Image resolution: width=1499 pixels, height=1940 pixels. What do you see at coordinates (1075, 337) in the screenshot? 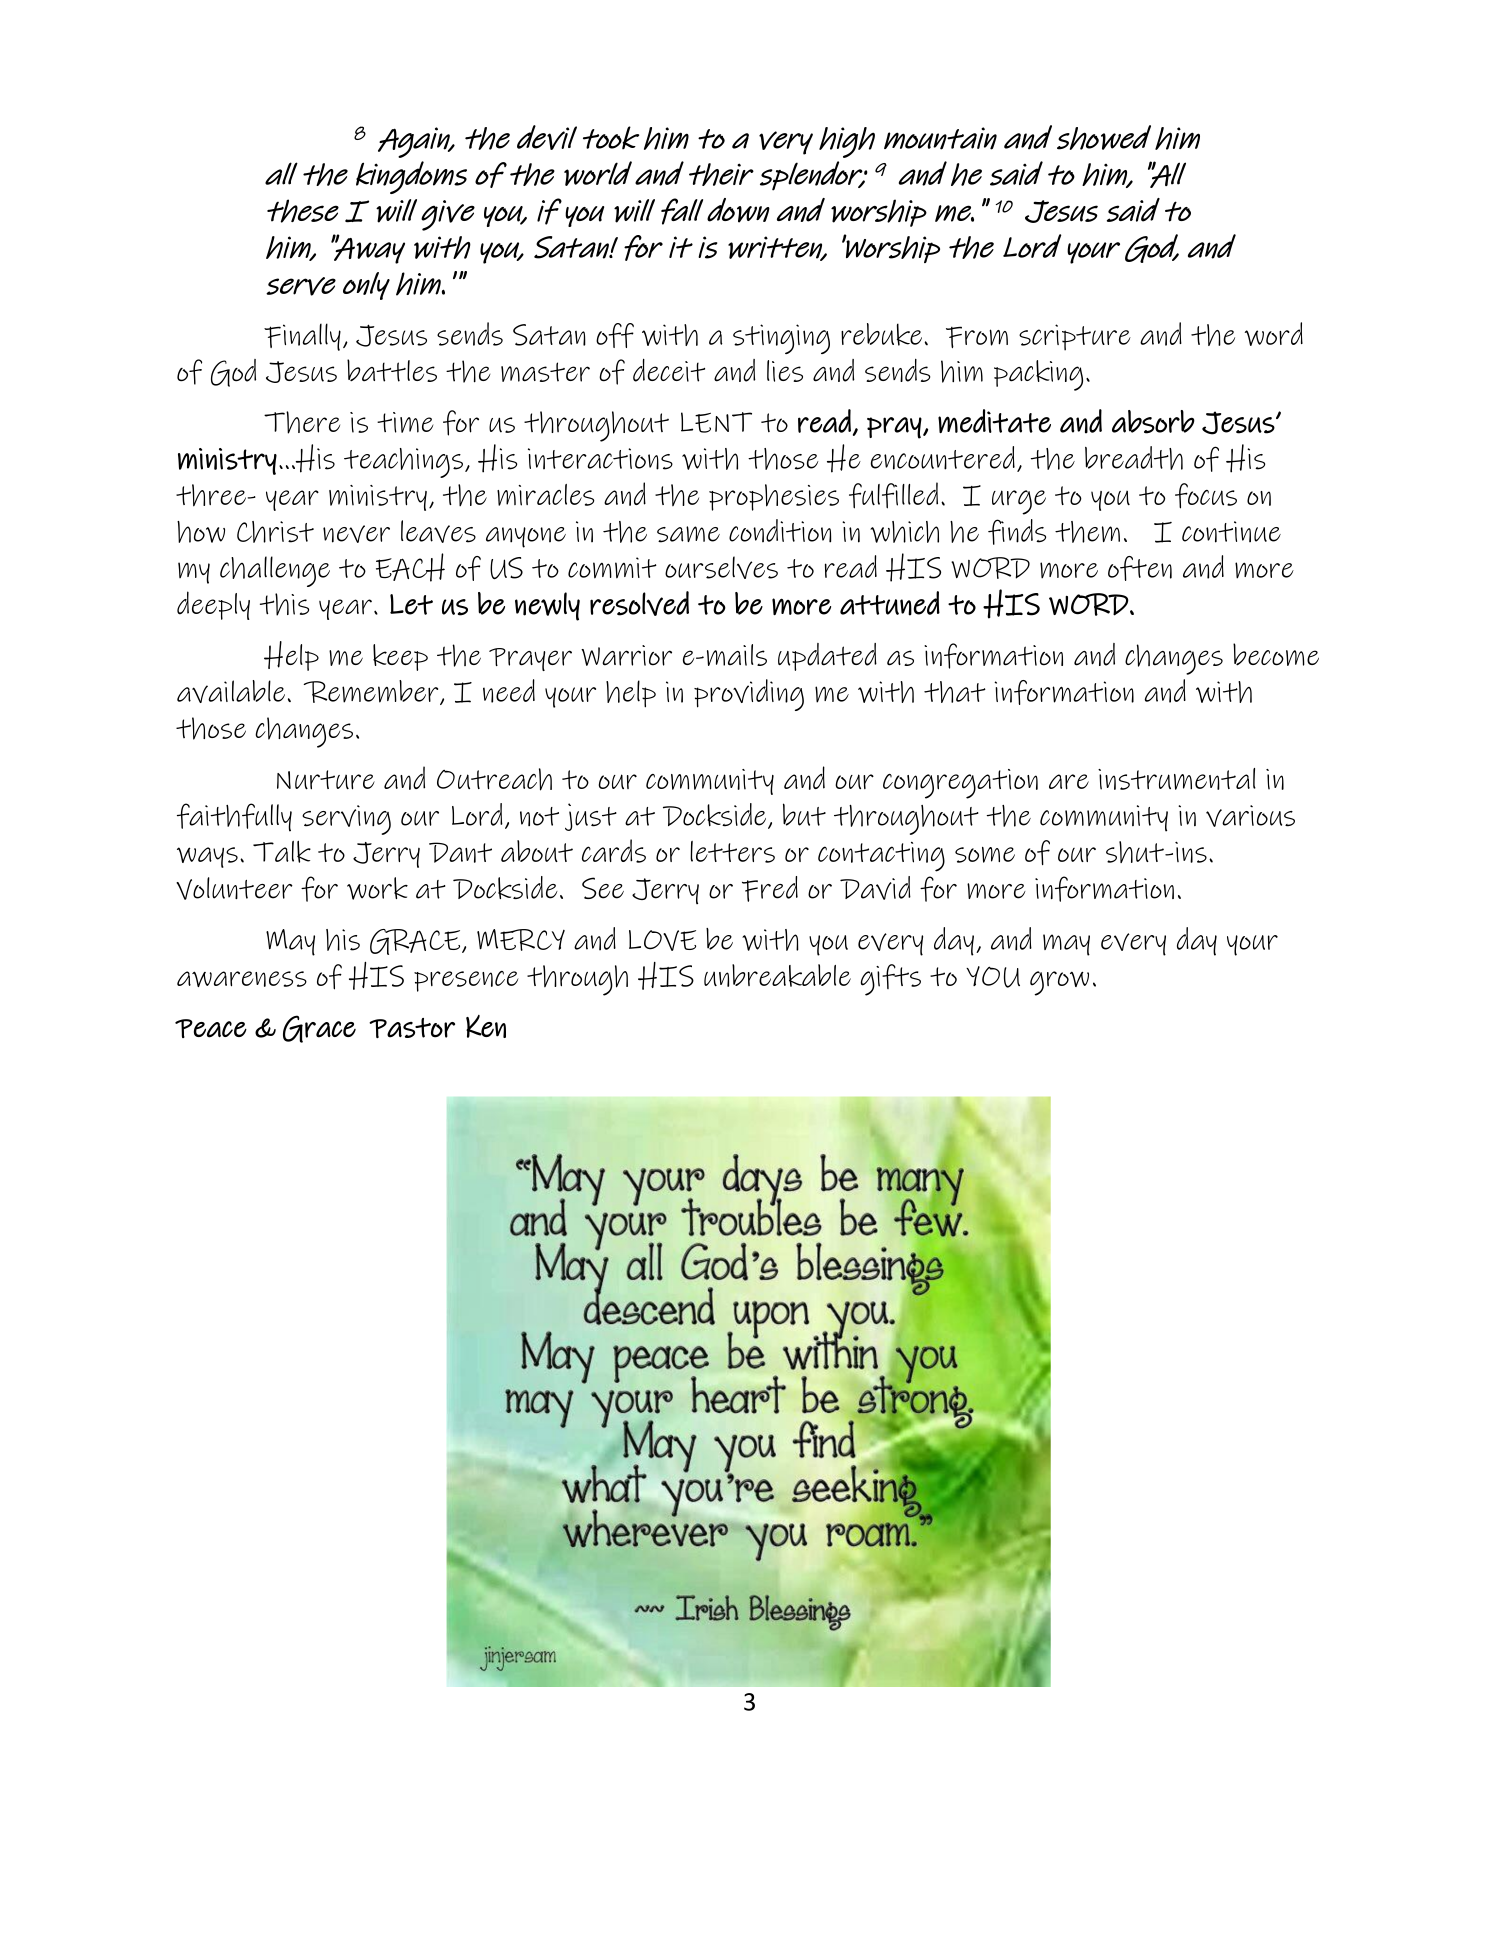
I see `scripture` at bounding box center [1075, 337].
